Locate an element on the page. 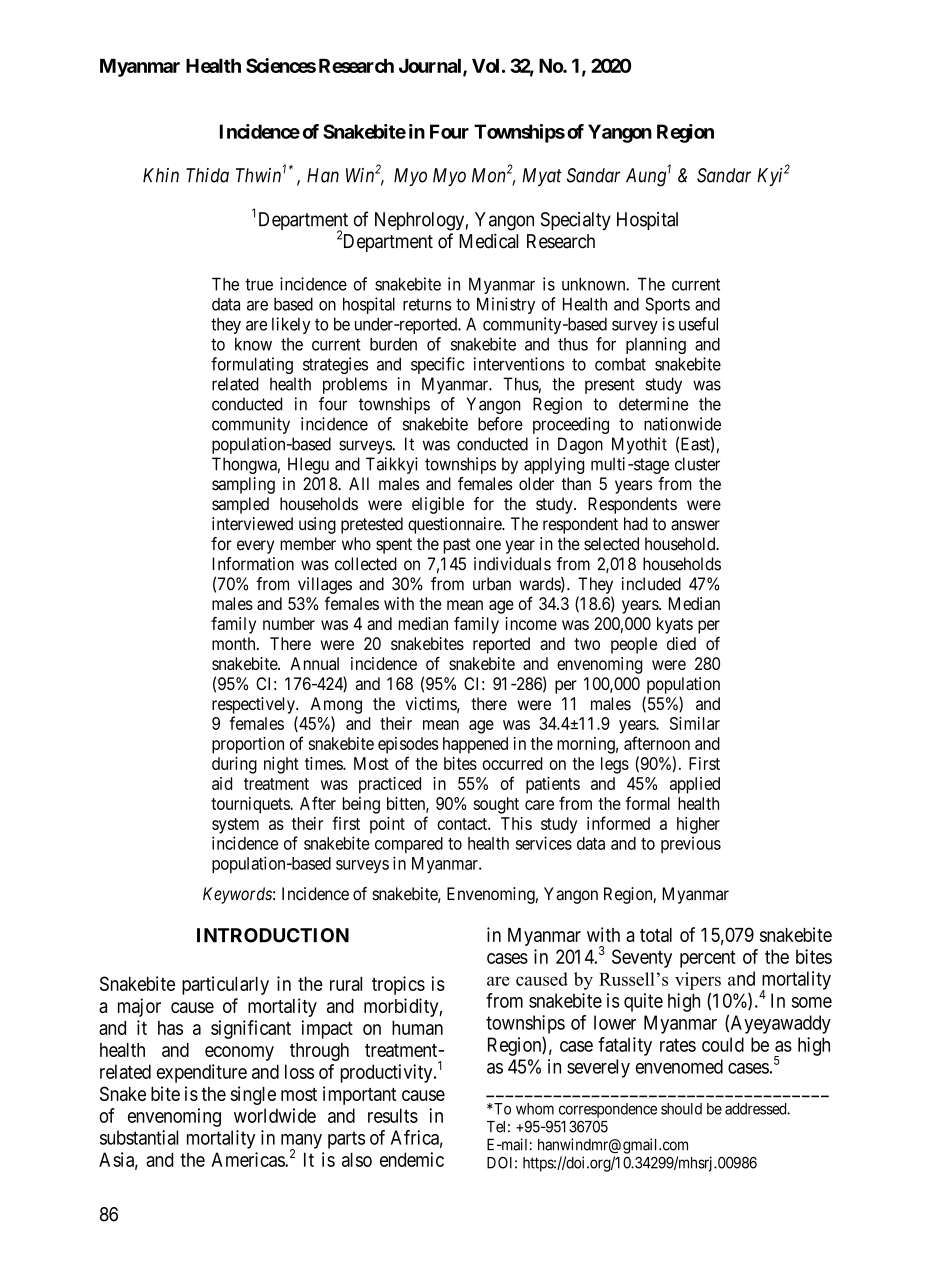  true is located at coordinates (259, 284).
